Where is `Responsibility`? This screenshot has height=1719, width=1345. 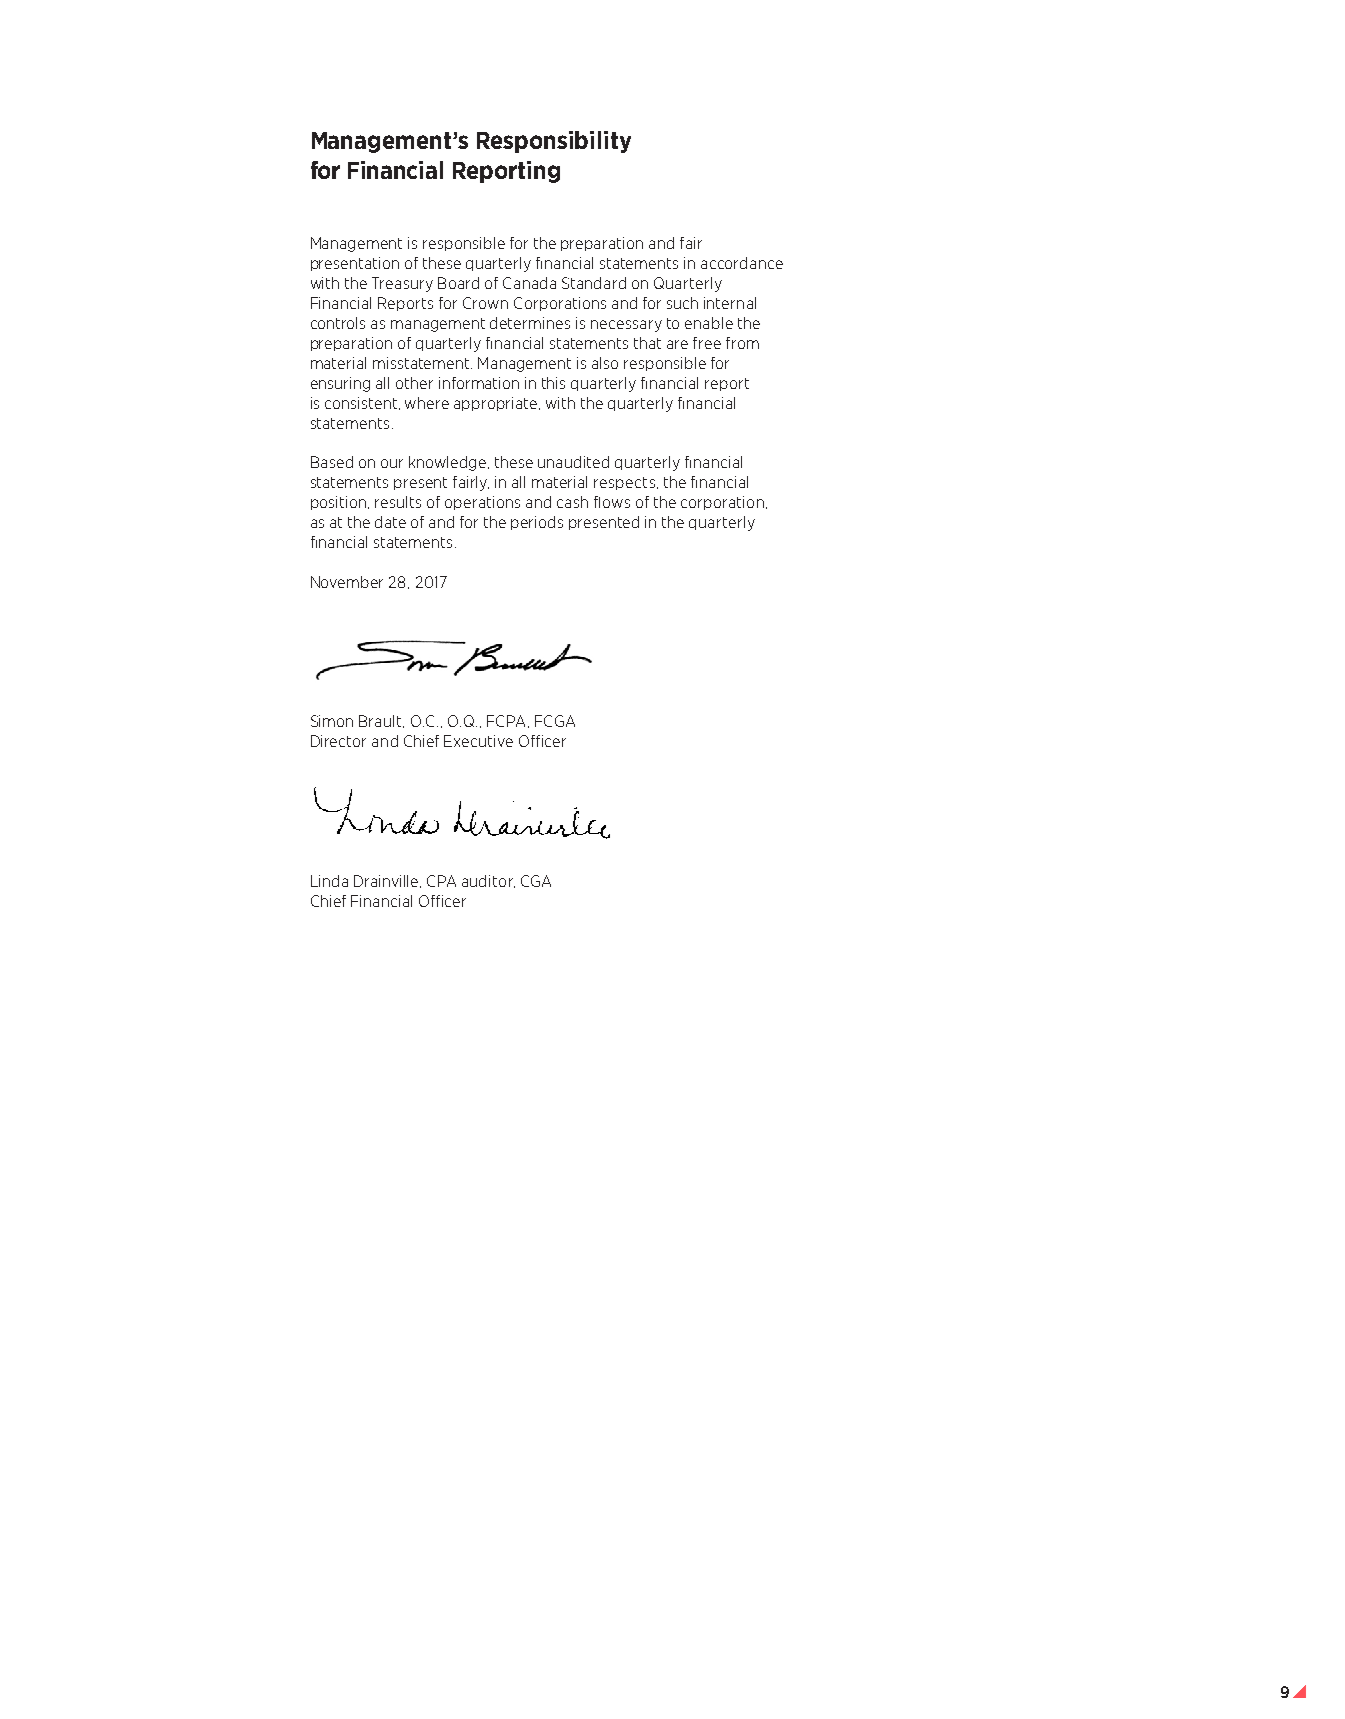
Responsibility is located at coordinates (554, 142).
